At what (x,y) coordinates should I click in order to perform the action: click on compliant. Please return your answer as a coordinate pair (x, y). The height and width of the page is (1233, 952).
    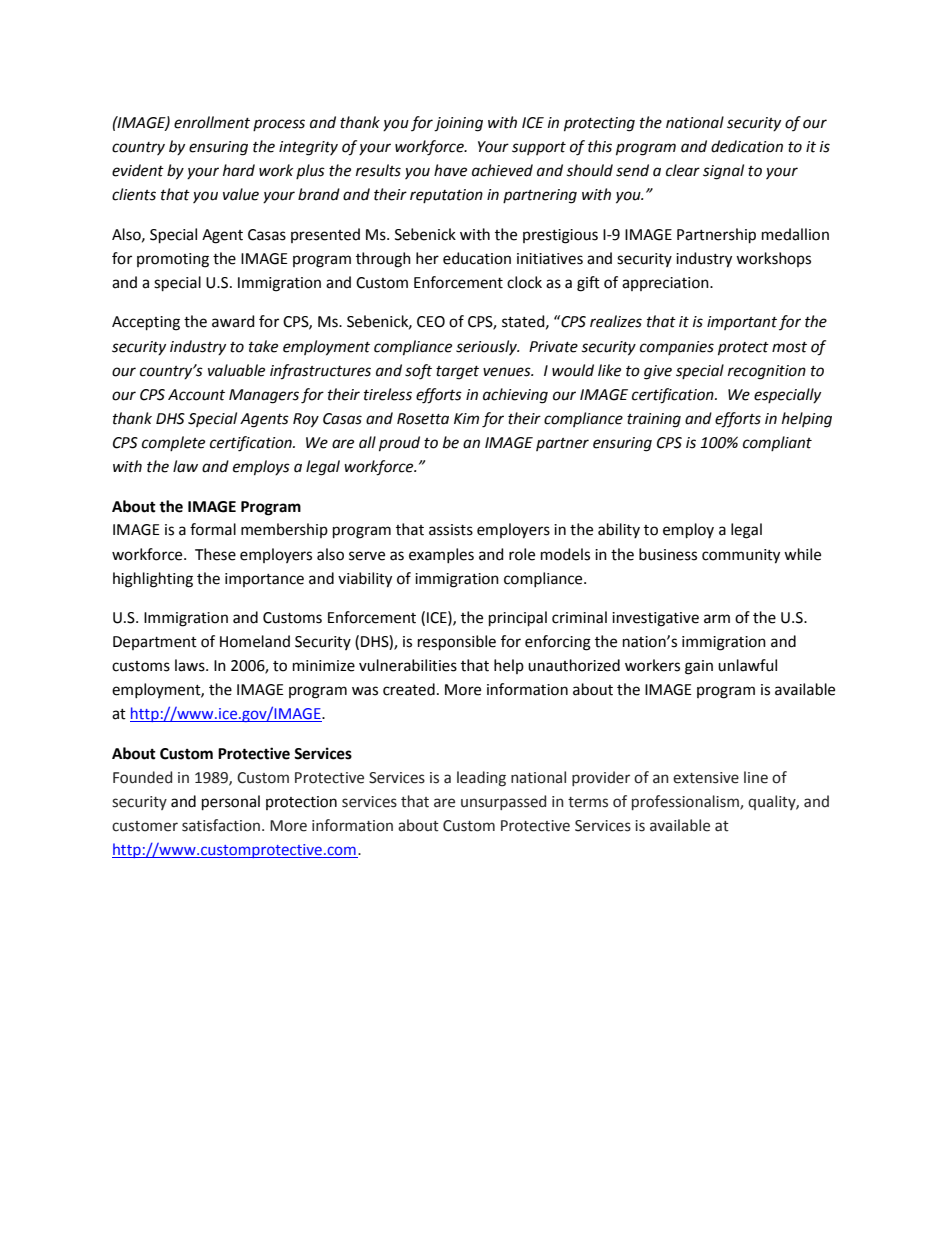
    Looking at the image, I should click on (777, 443).
